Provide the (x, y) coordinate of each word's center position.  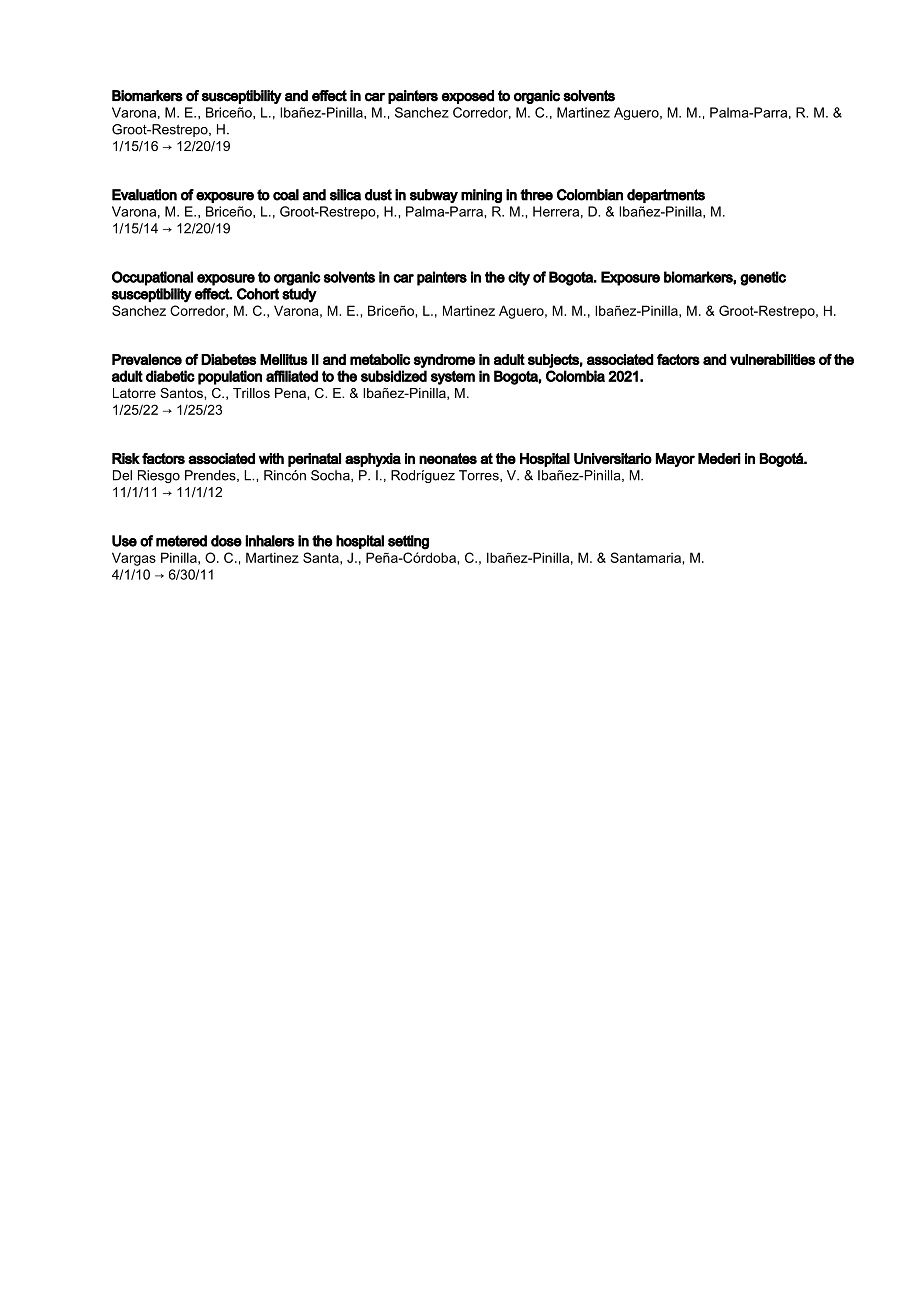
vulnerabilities (772, 359)
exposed (468, 97)
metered (181, 541)
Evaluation (144, 195)
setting (408, 542)
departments (666, 196)
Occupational (152, 278)
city (519, 278)
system (453, 378)
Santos (182, 393)
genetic (763, 278)
